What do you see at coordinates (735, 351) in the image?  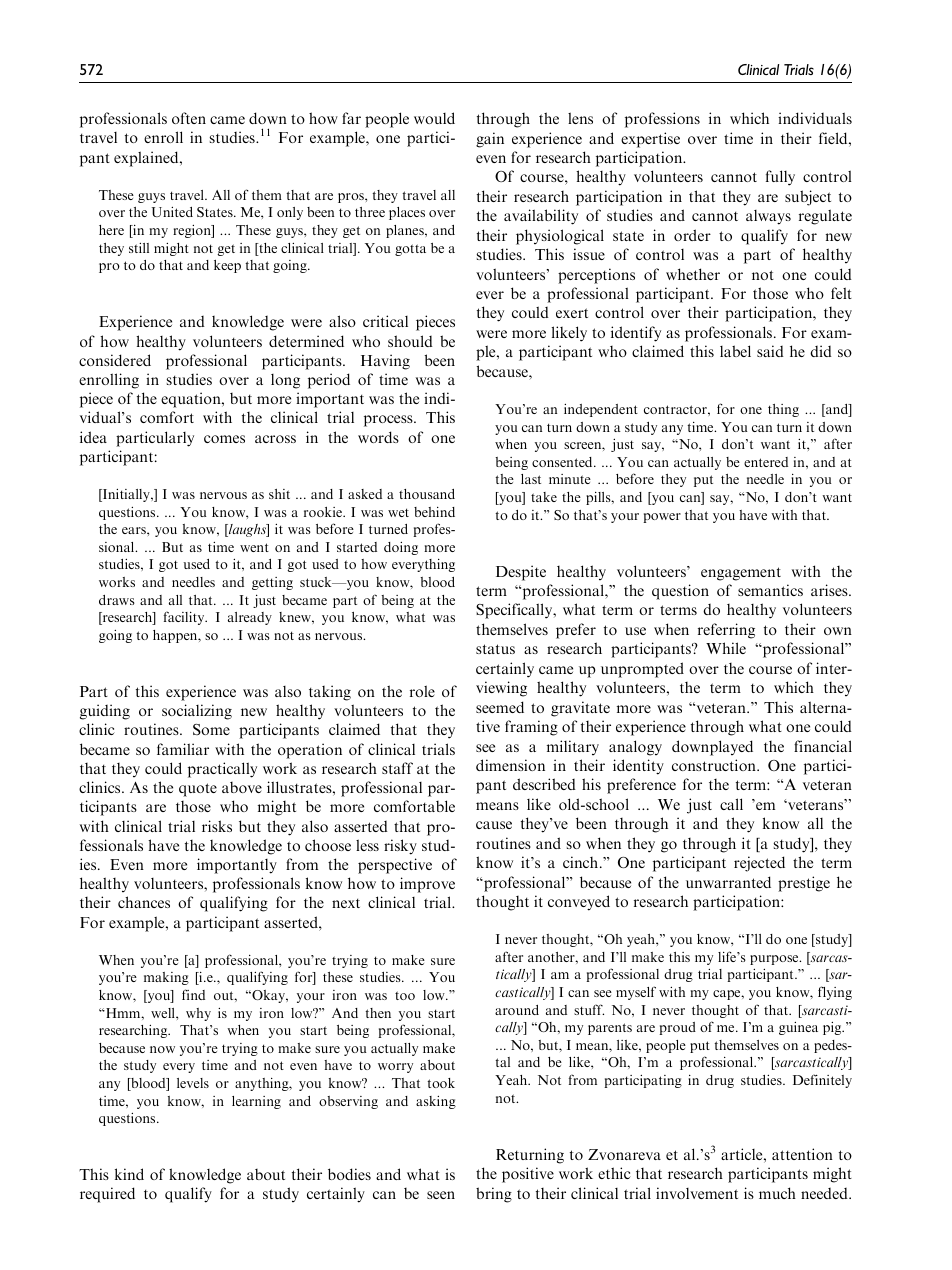 I see `label` at bounding box center [735, 351].
